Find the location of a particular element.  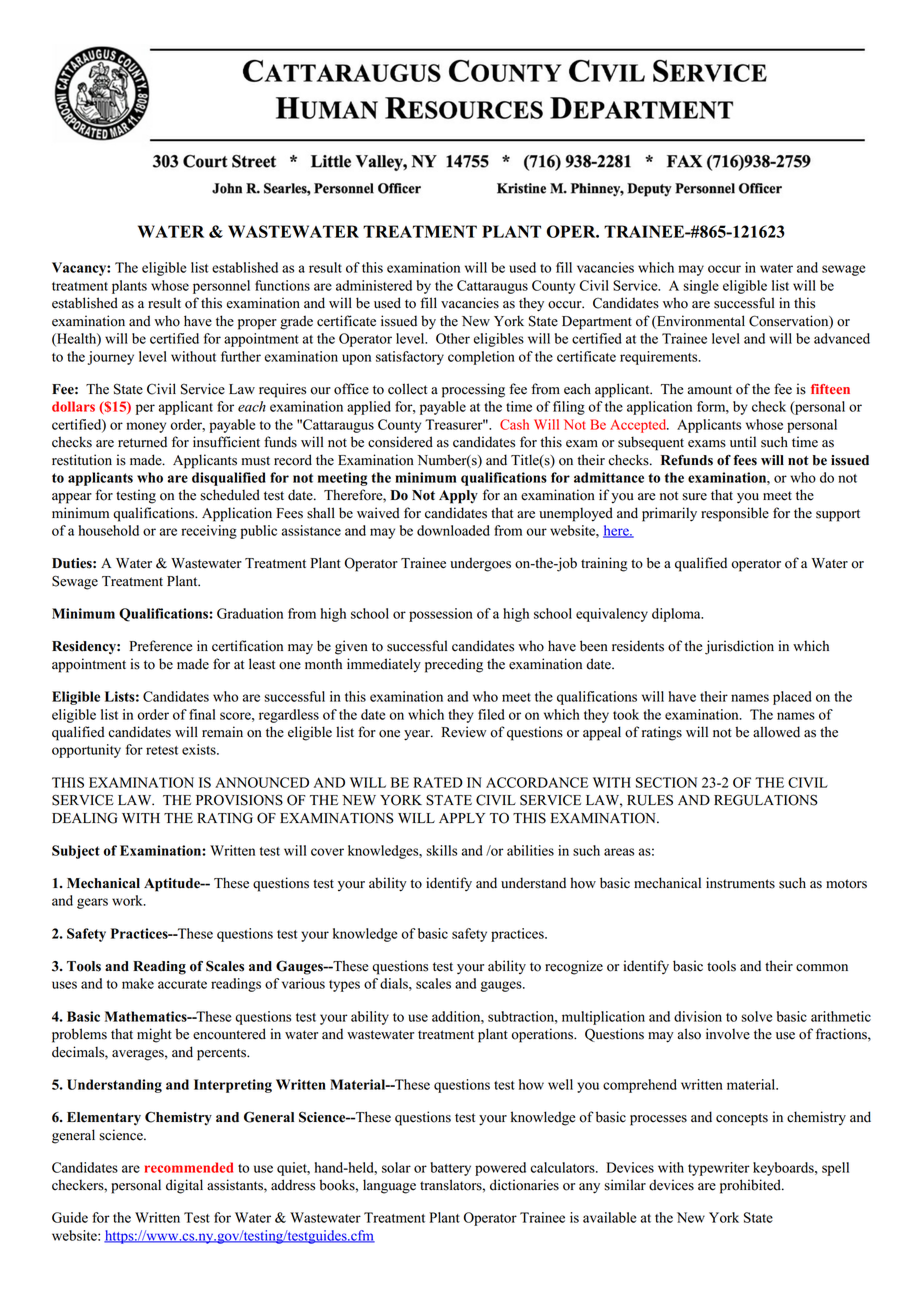

digital is located at coordinates (184, 1186).
